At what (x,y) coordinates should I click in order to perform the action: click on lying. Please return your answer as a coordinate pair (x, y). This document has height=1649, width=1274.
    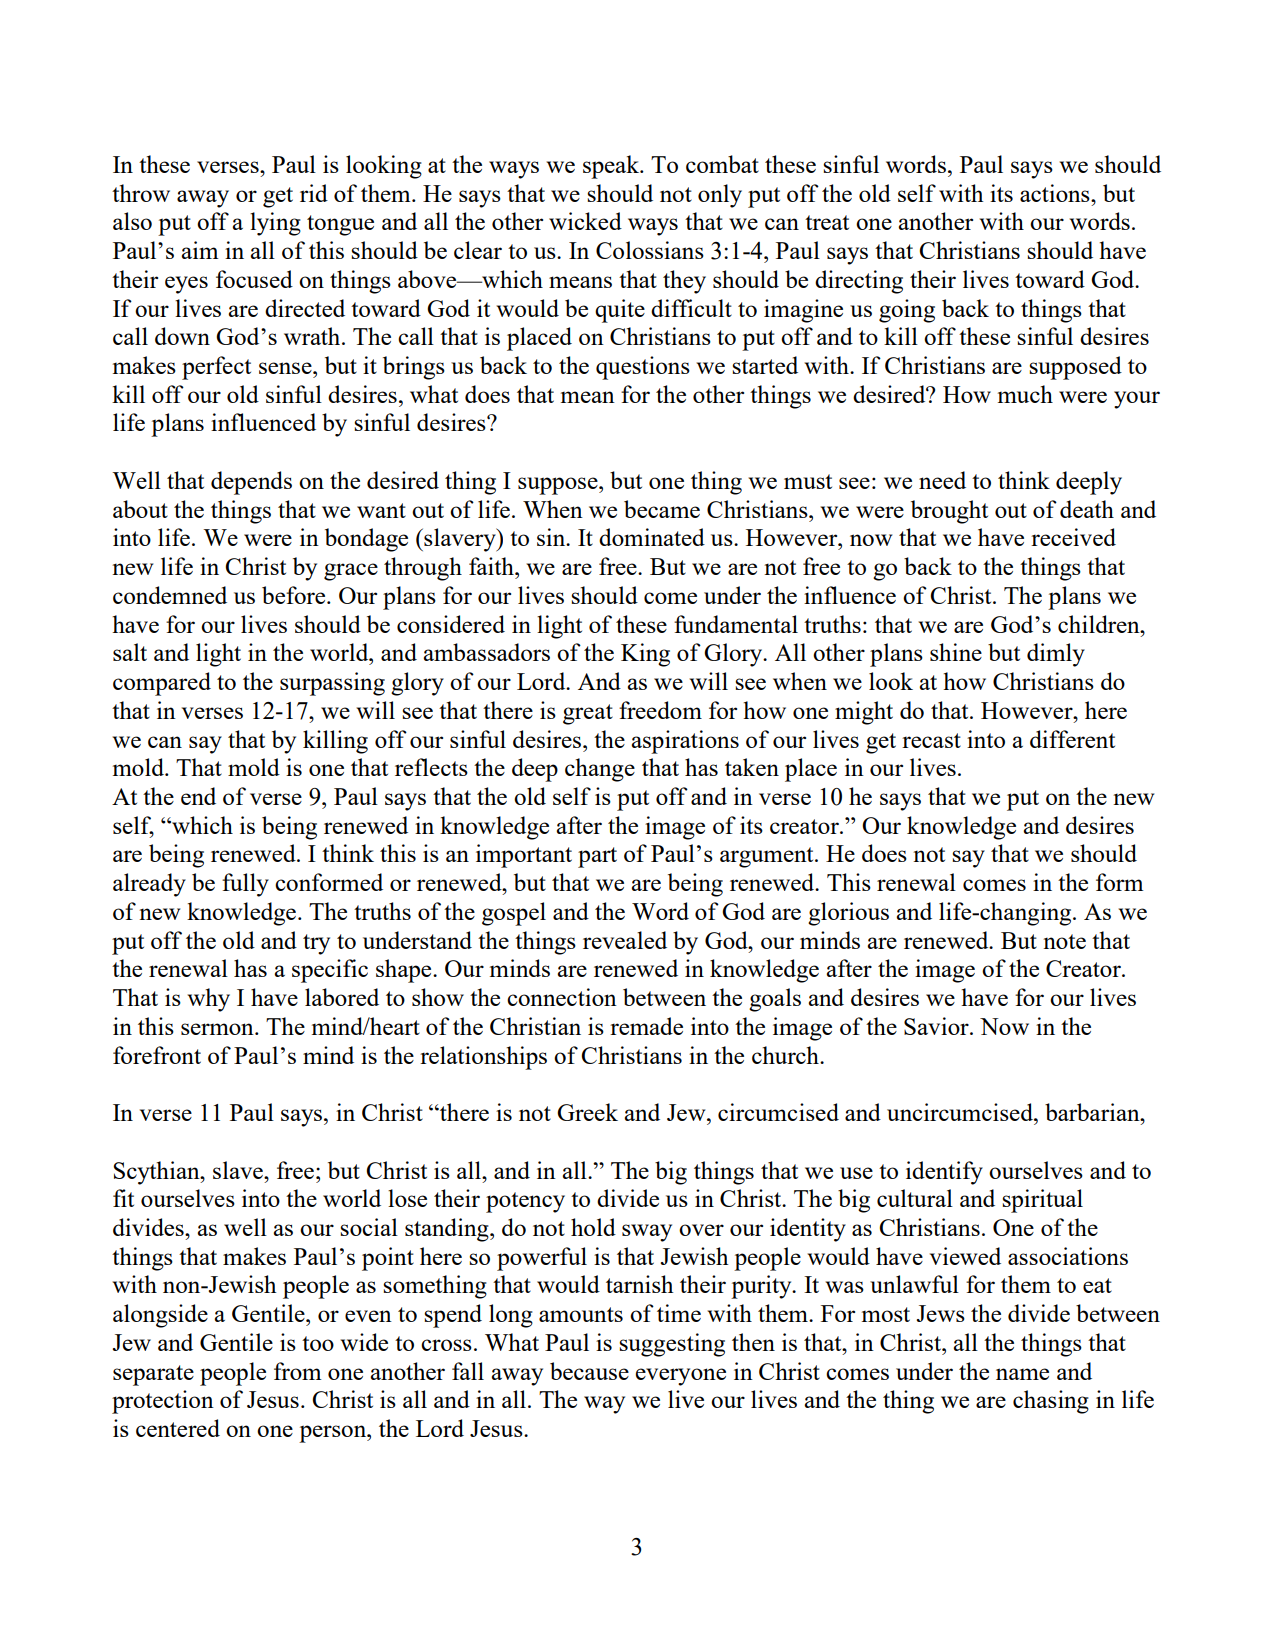
    Looking at the image, I should click on (275, 224).
